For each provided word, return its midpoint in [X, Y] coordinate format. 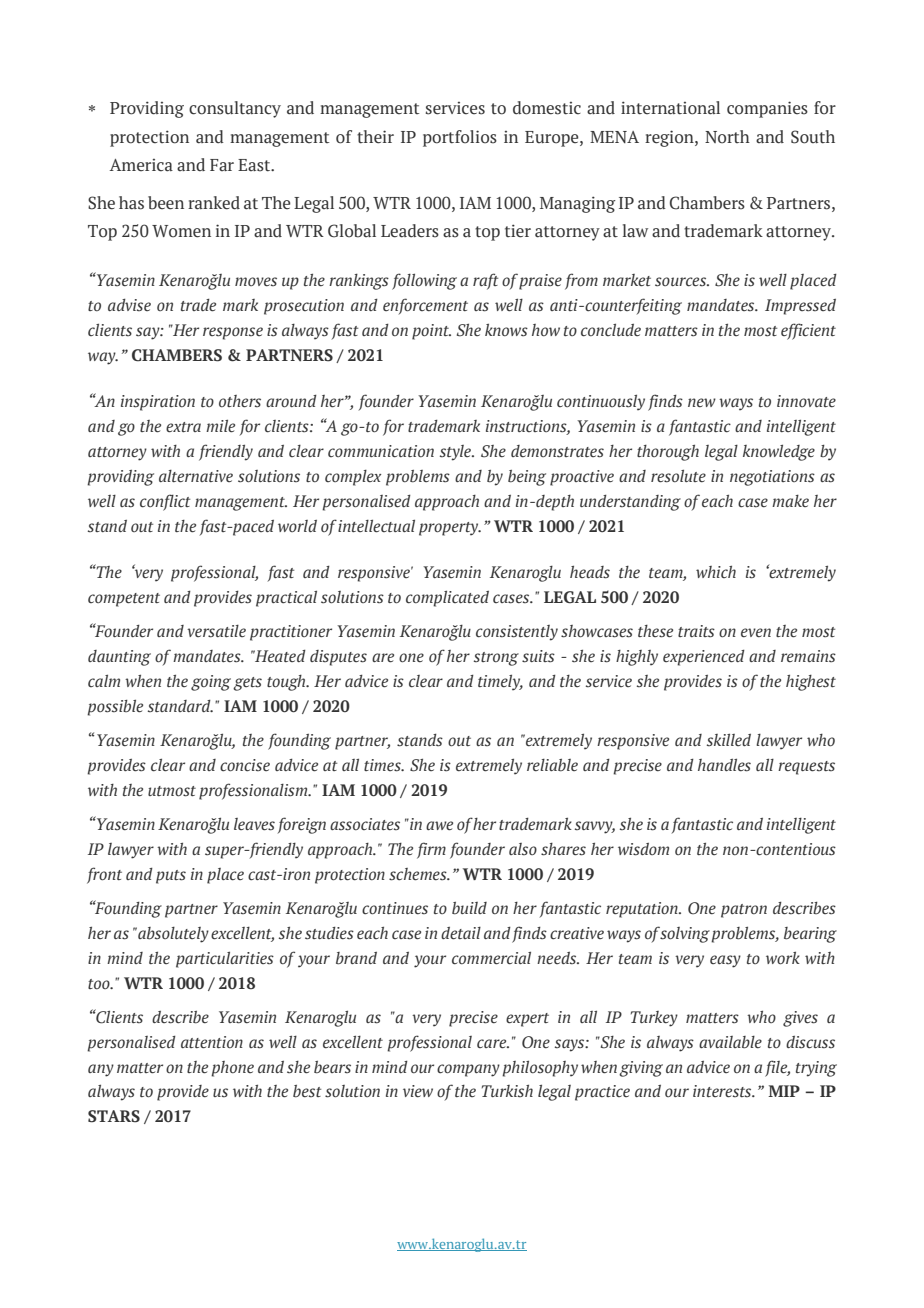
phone [232, 1069]
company [468, 1070]
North [727, 137]
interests [723, 1091]
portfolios [460, 138]
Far [222, 165]
